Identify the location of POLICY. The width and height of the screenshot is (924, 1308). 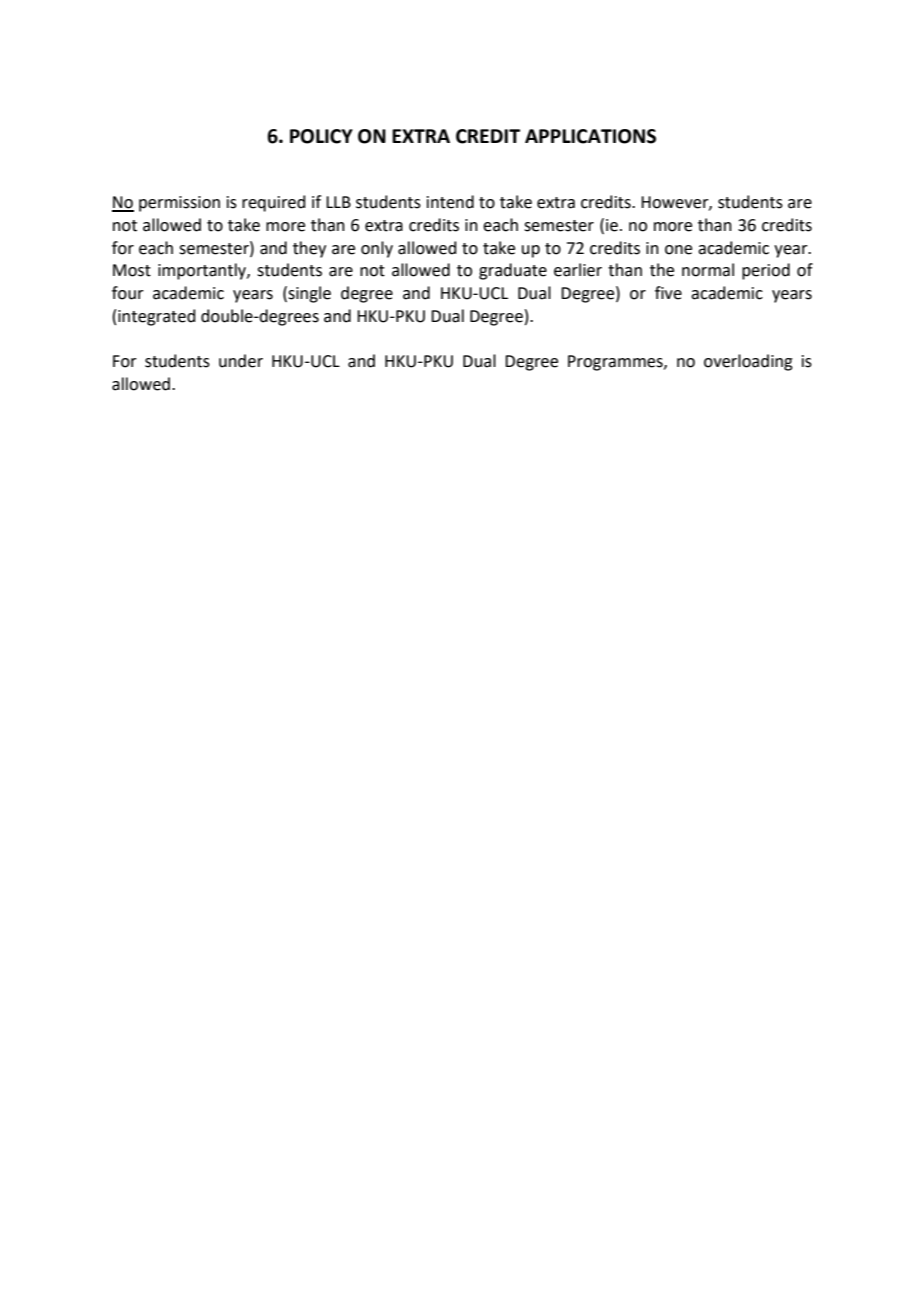
(321, 136).
